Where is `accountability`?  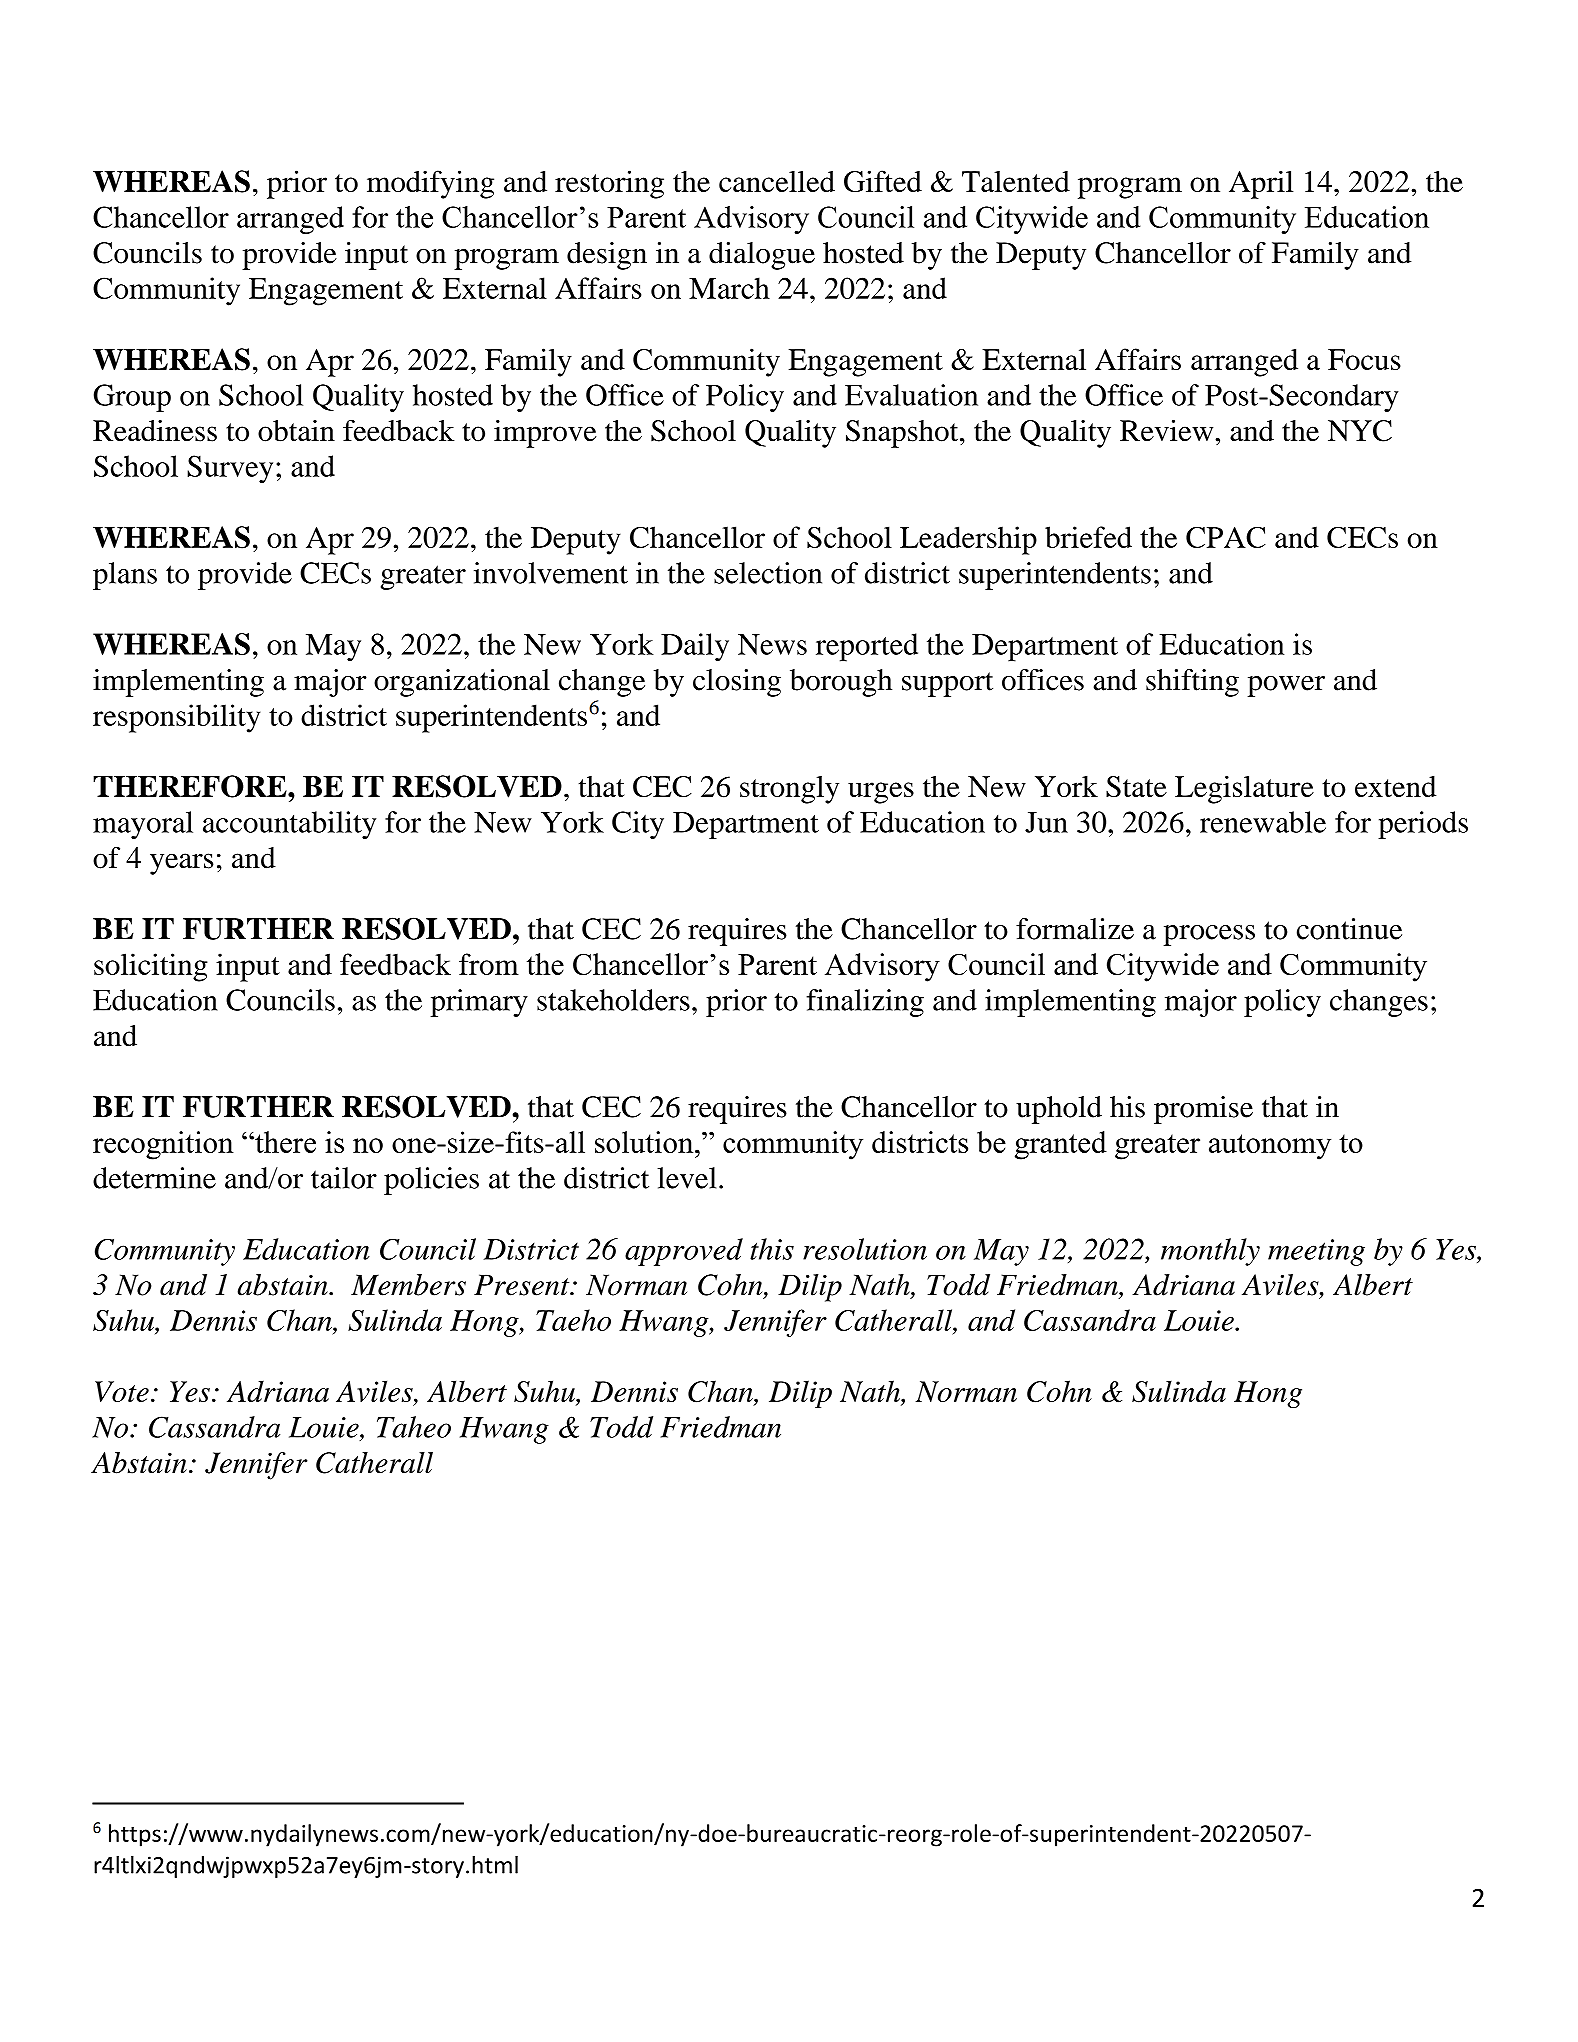
accountability is located at coordinates (289, 825).
